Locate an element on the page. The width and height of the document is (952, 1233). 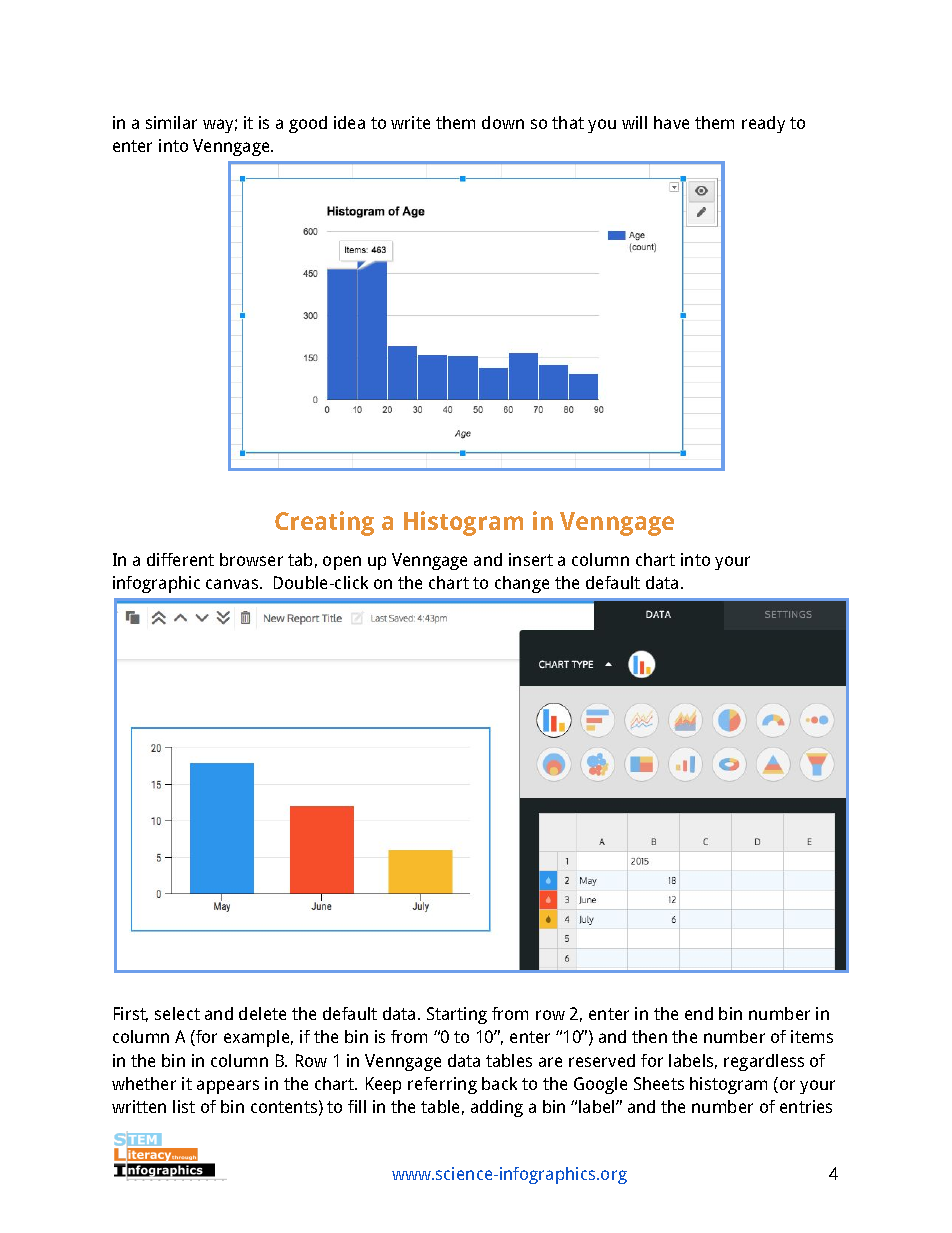
ready is located at coordinates (763, 124).
